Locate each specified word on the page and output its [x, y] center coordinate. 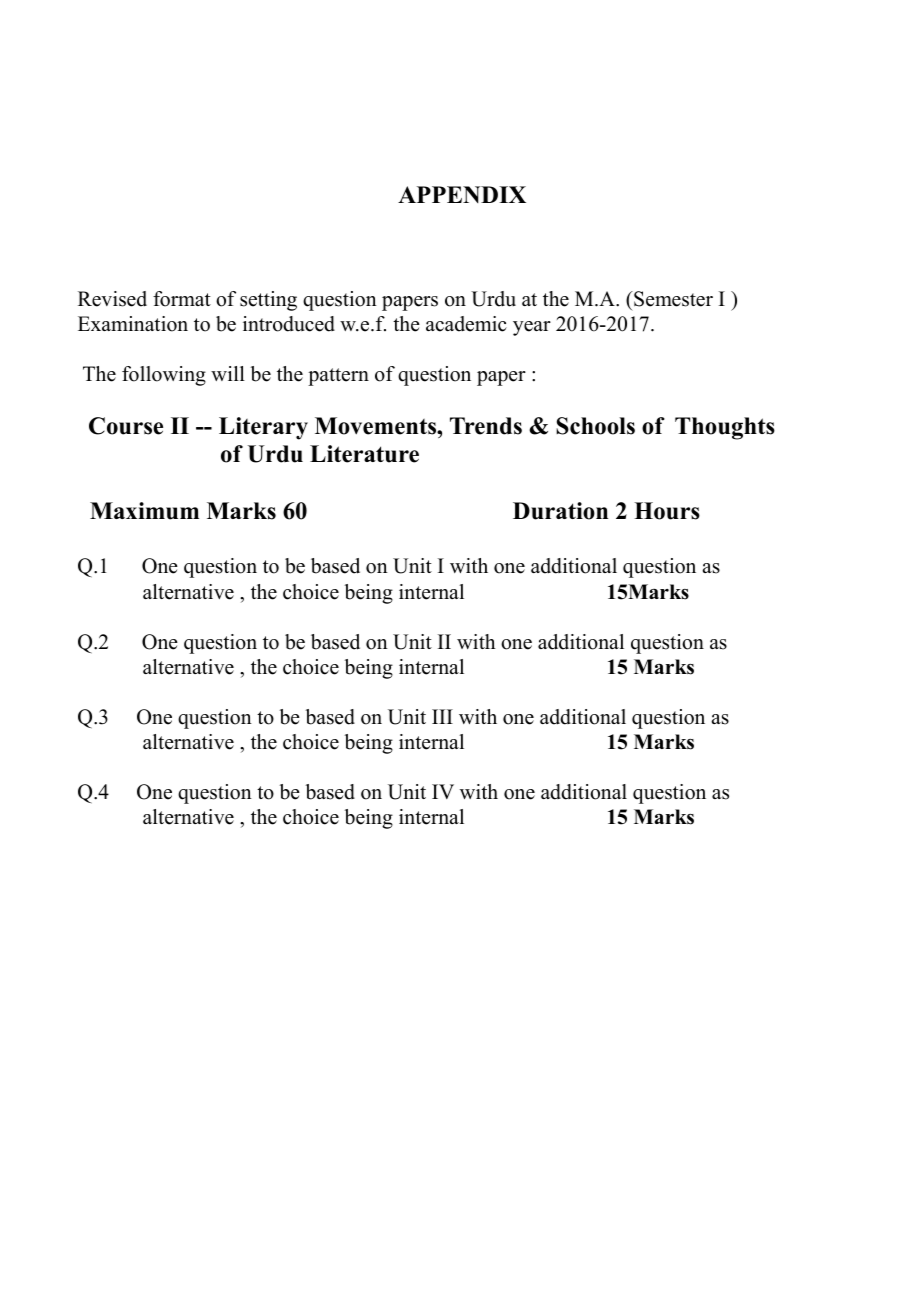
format [182, 299]
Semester [672, 299]
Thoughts [725, 428]
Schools [595, 426]
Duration [560, 511]
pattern [338, 377]
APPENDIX [462, 194]
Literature [364, 454]
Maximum [144, 511]
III [442, 716]
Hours [667, 511]
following [164, 376]
